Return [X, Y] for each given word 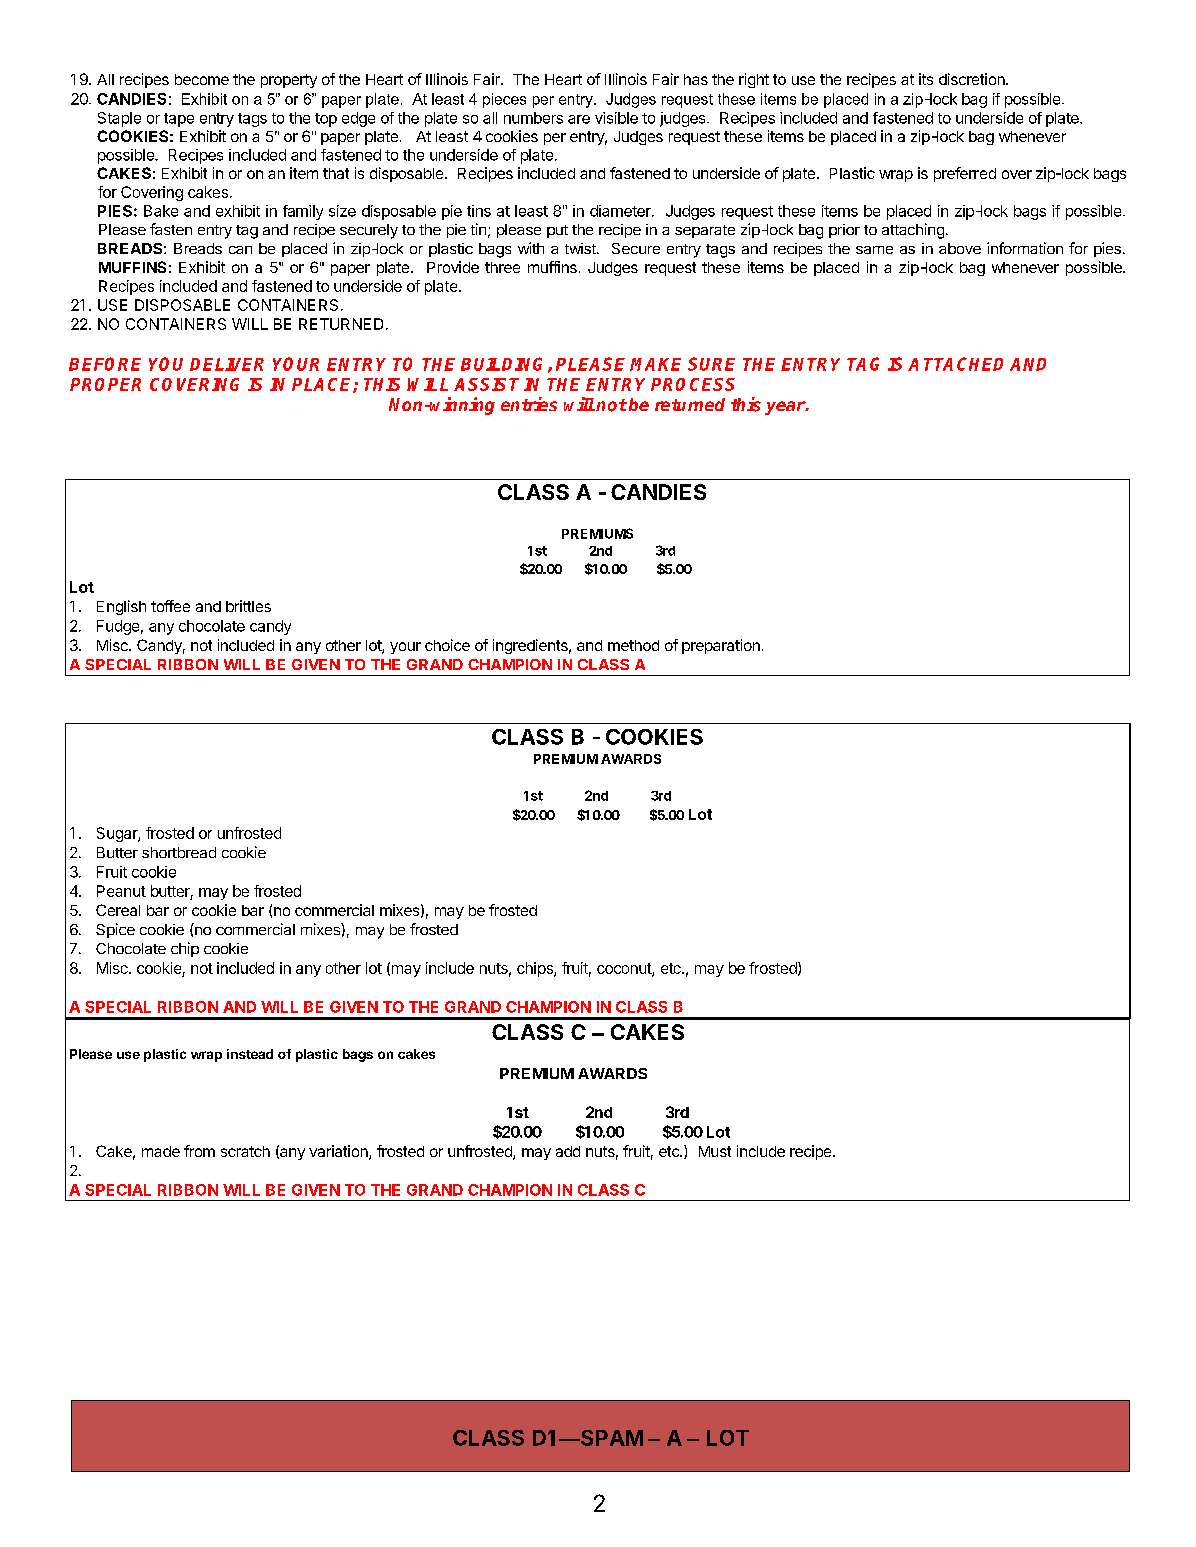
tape [179, 120]
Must [715, 1151]
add [568, 1151]
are [579, 119]
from [199, 1151]
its [926, 79]
